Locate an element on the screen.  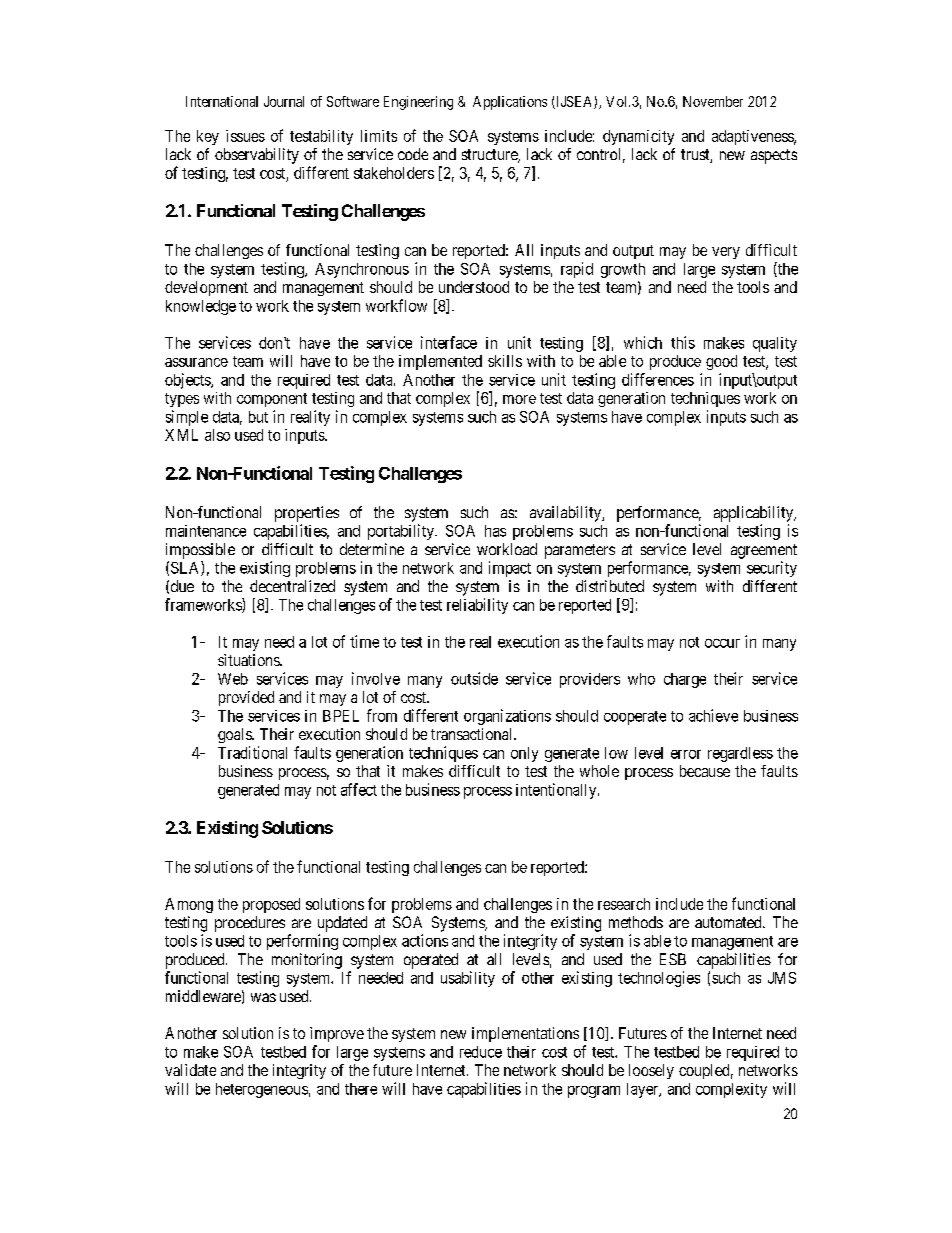
structure is located at coordinates (490, 156).
